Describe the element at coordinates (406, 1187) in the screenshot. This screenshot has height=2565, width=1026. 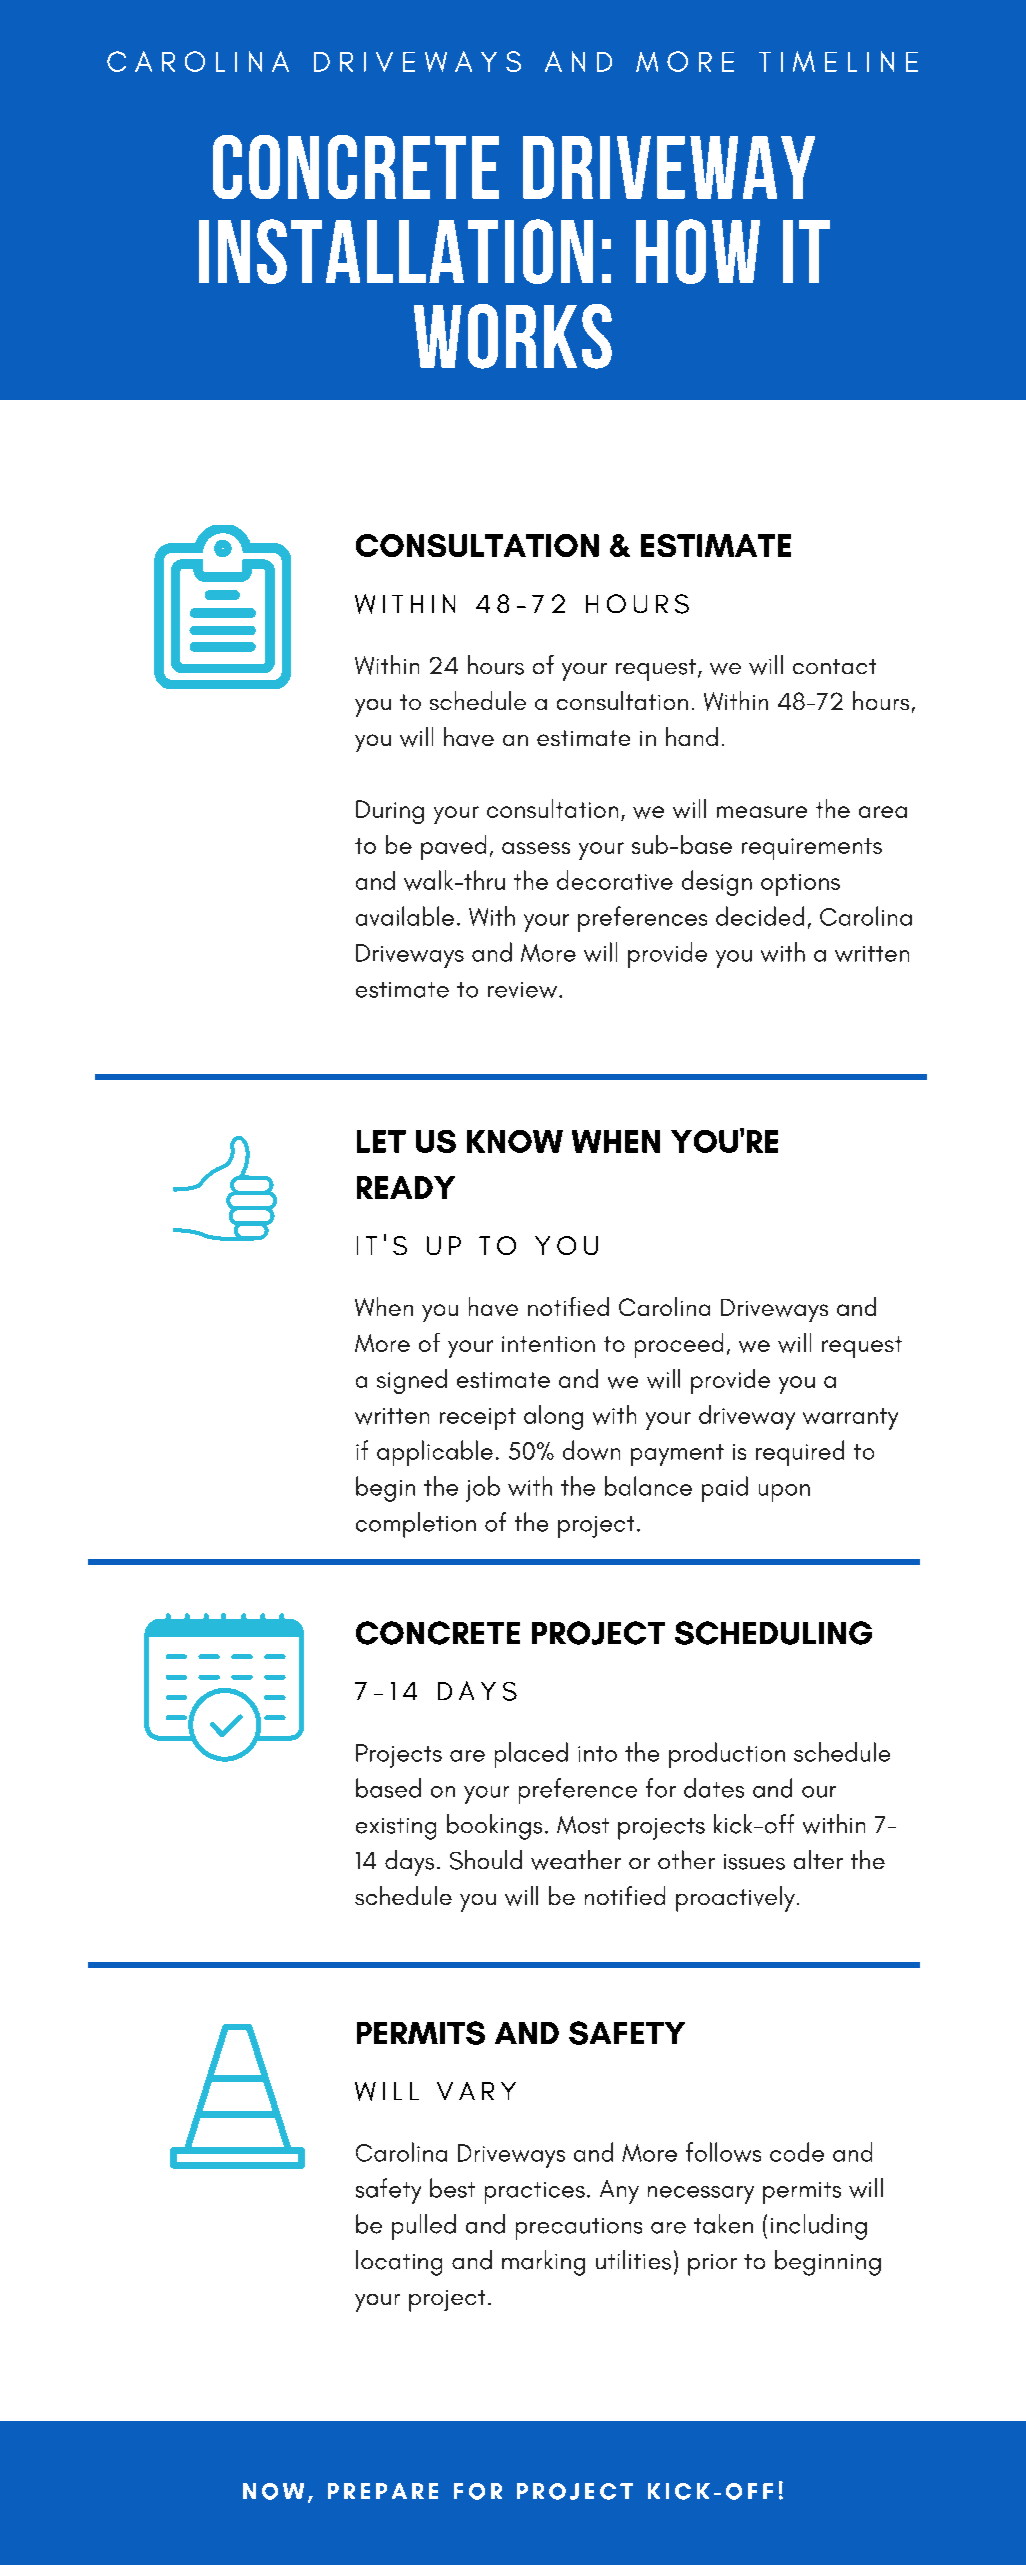
I see `READY` at that location.
